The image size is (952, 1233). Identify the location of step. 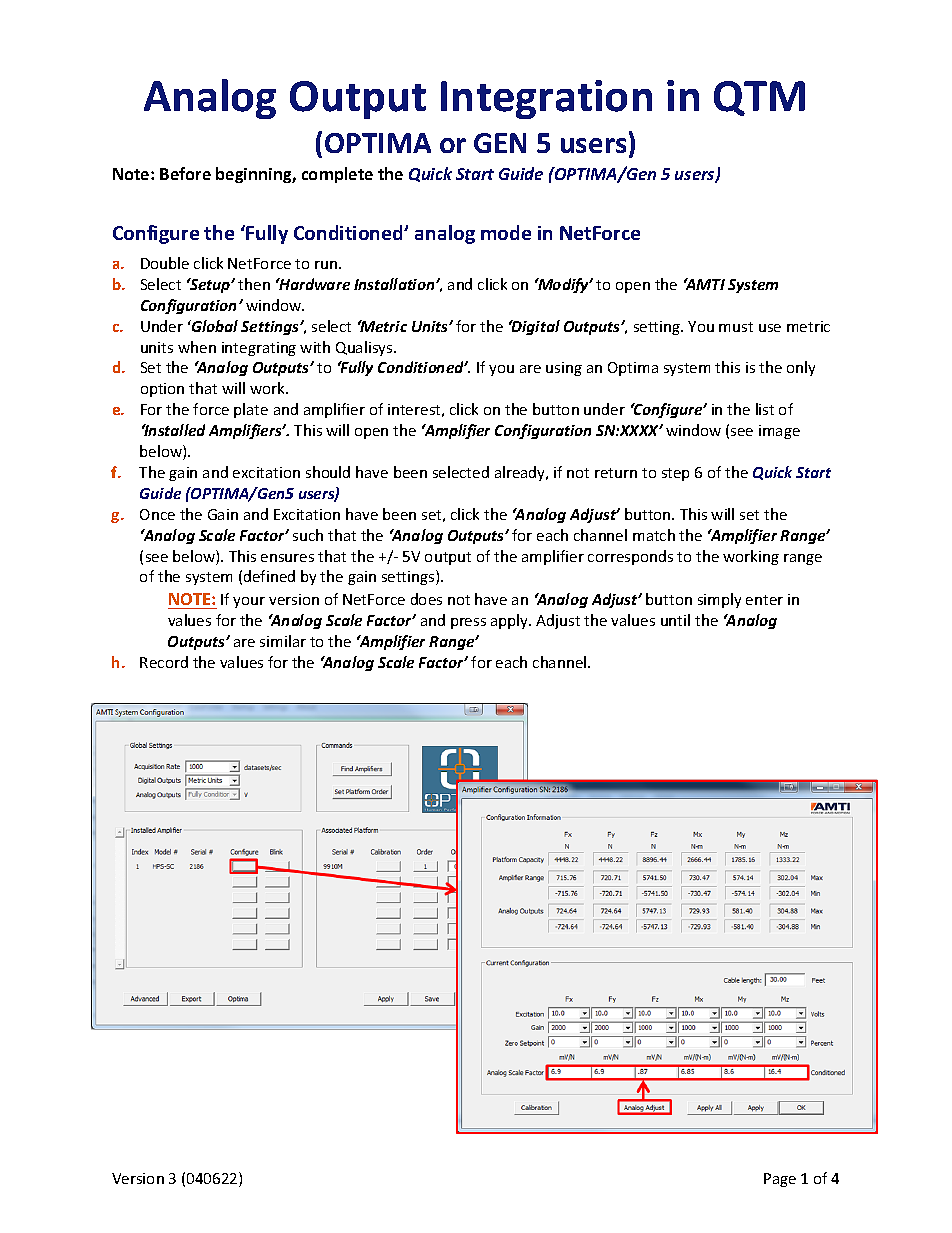
(675, 474).
